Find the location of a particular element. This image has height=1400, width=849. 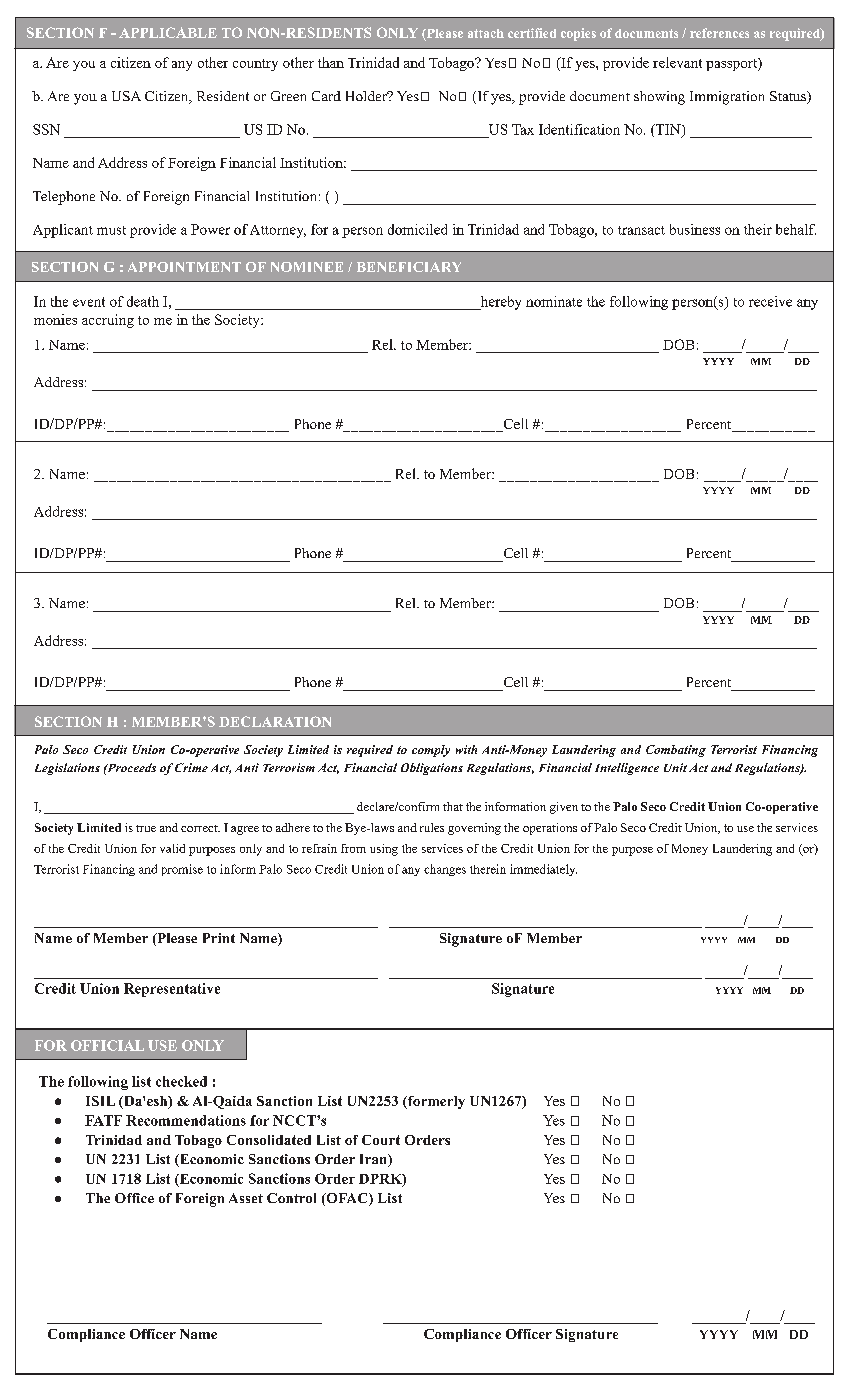

receive is located at coordinates (770, 301).
